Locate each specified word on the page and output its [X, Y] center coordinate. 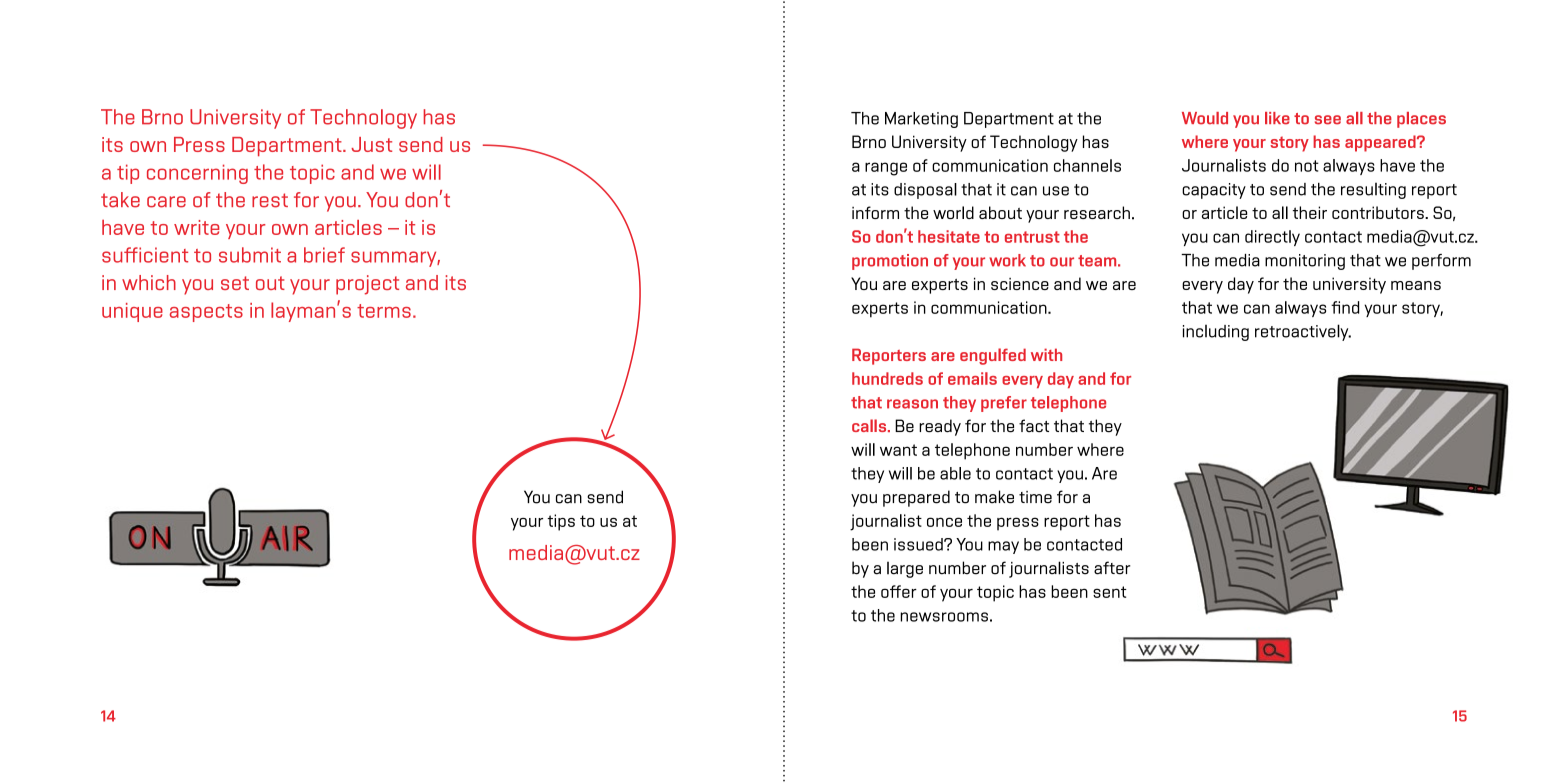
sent [1110, 592]
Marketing [921, 120]
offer [899, 591]
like [1277, 118]
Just [371, 144]
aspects [206, 313]
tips [561, 522]
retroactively [1303, 332]
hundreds [887, 378]
